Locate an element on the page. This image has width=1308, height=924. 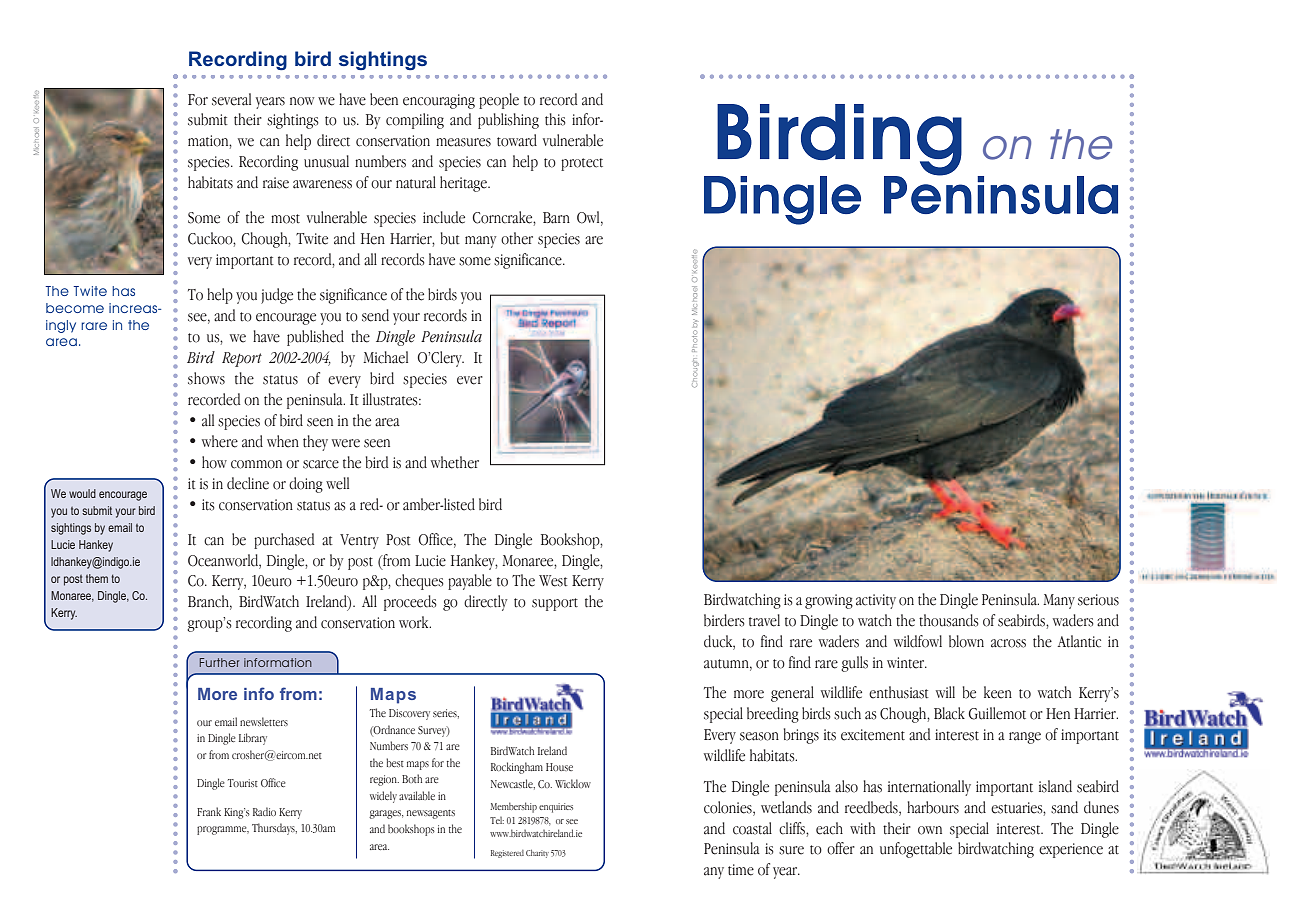
other is located at coordinates (517, 238).
